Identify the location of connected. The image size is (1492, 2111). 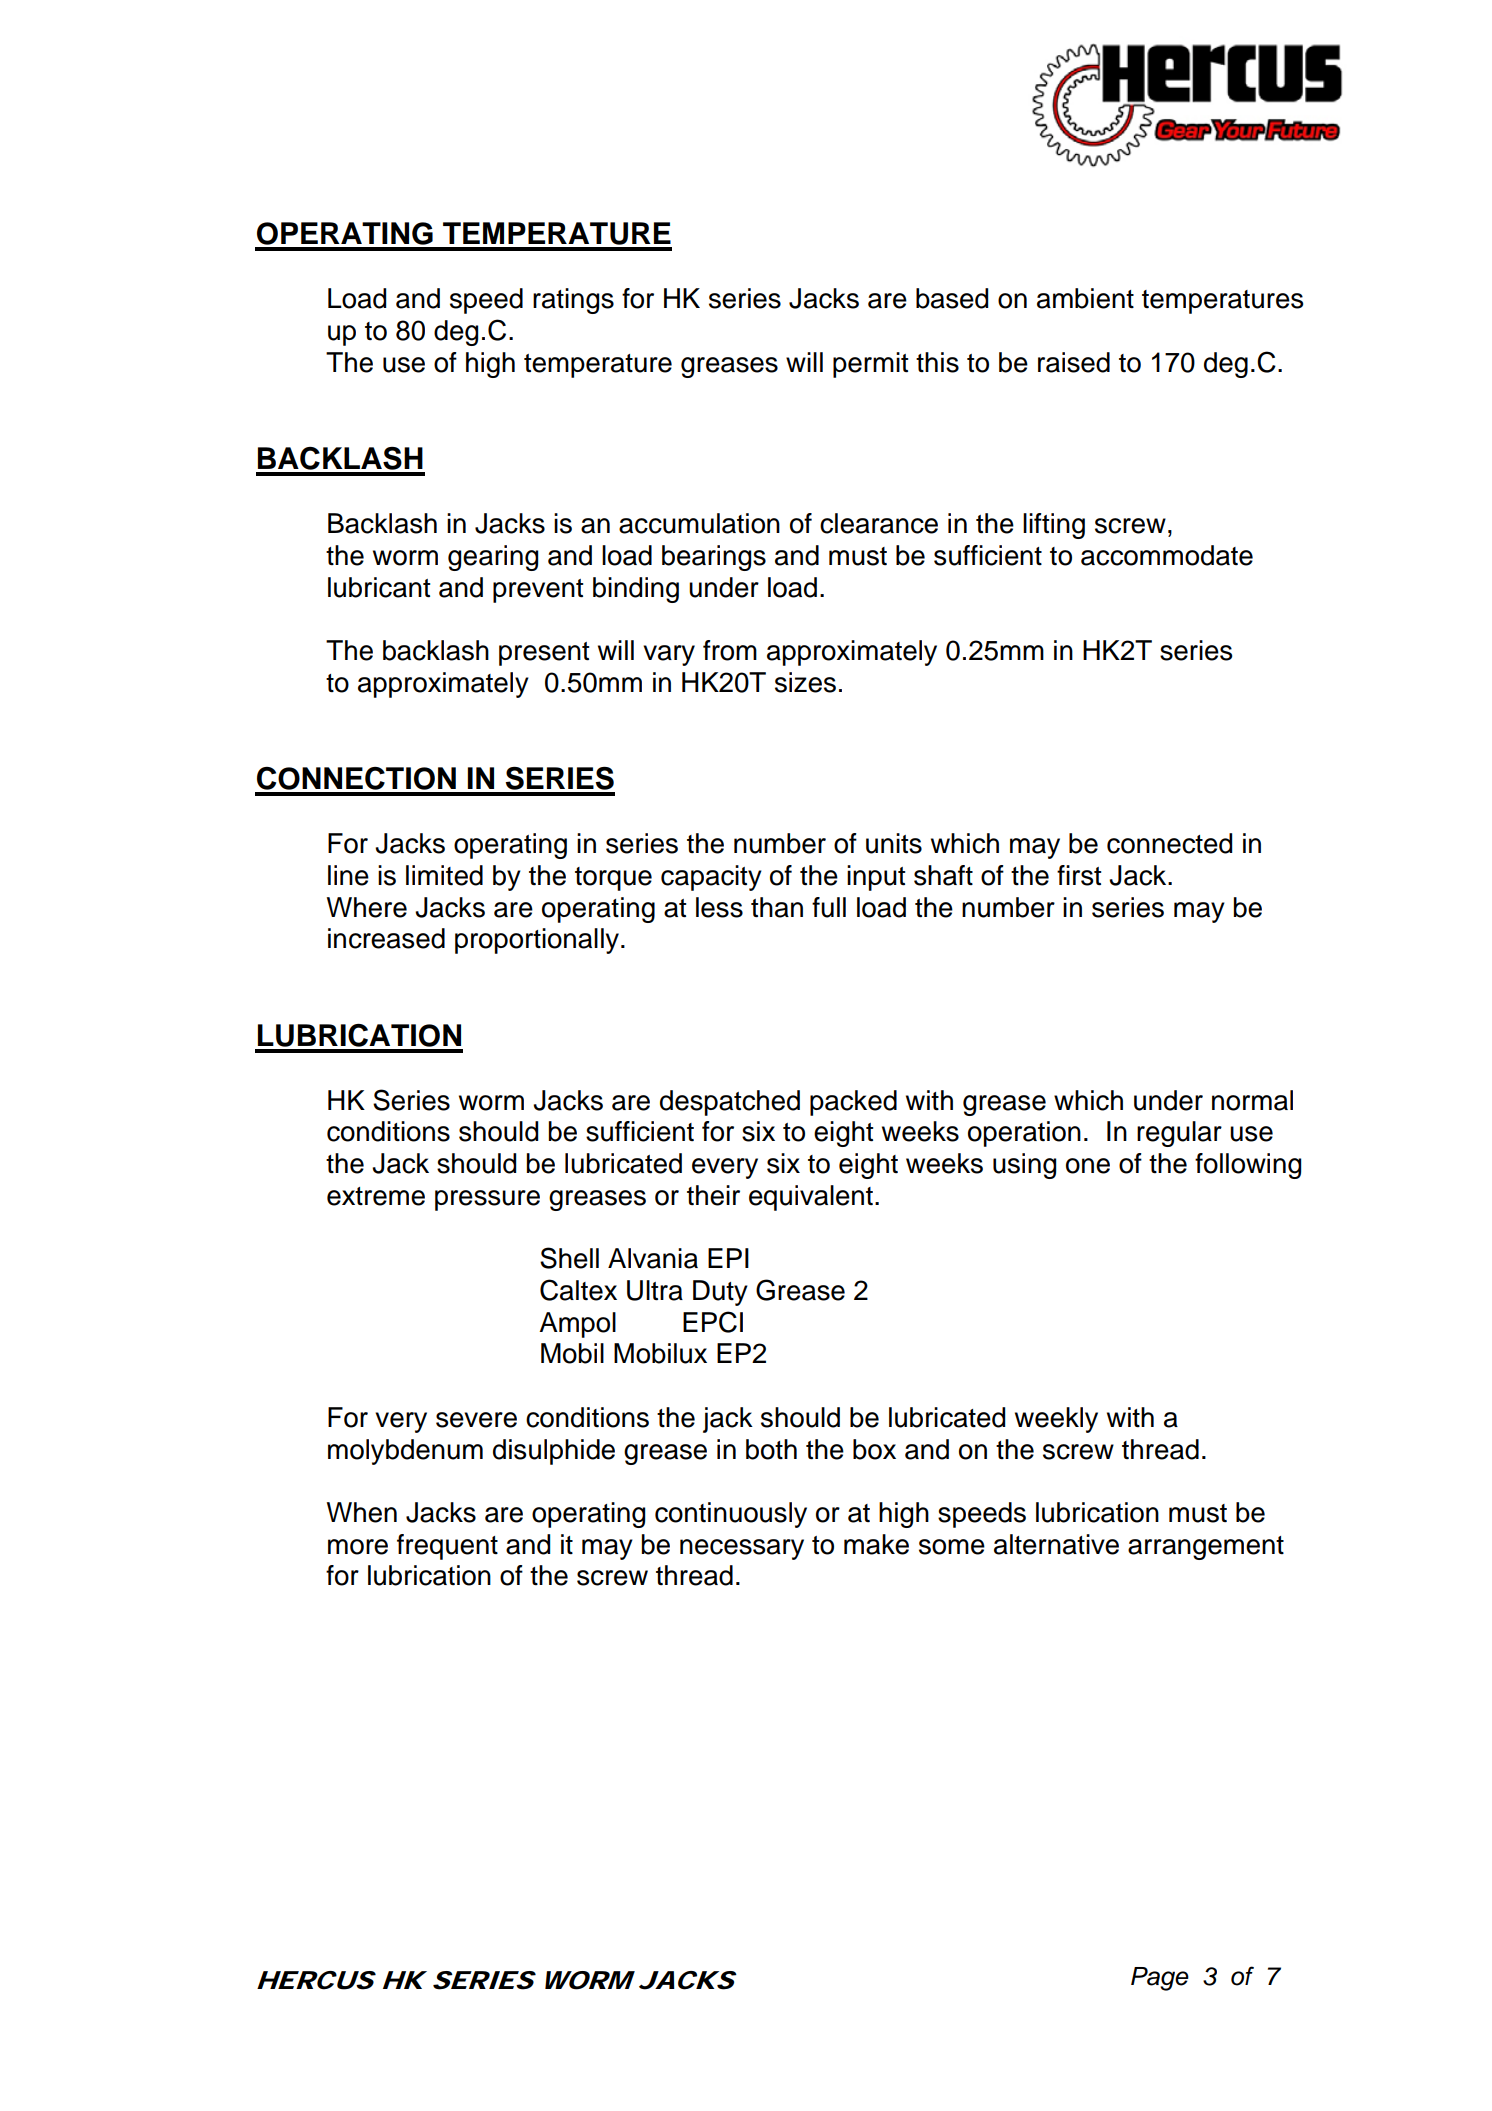
(1169, 843).
